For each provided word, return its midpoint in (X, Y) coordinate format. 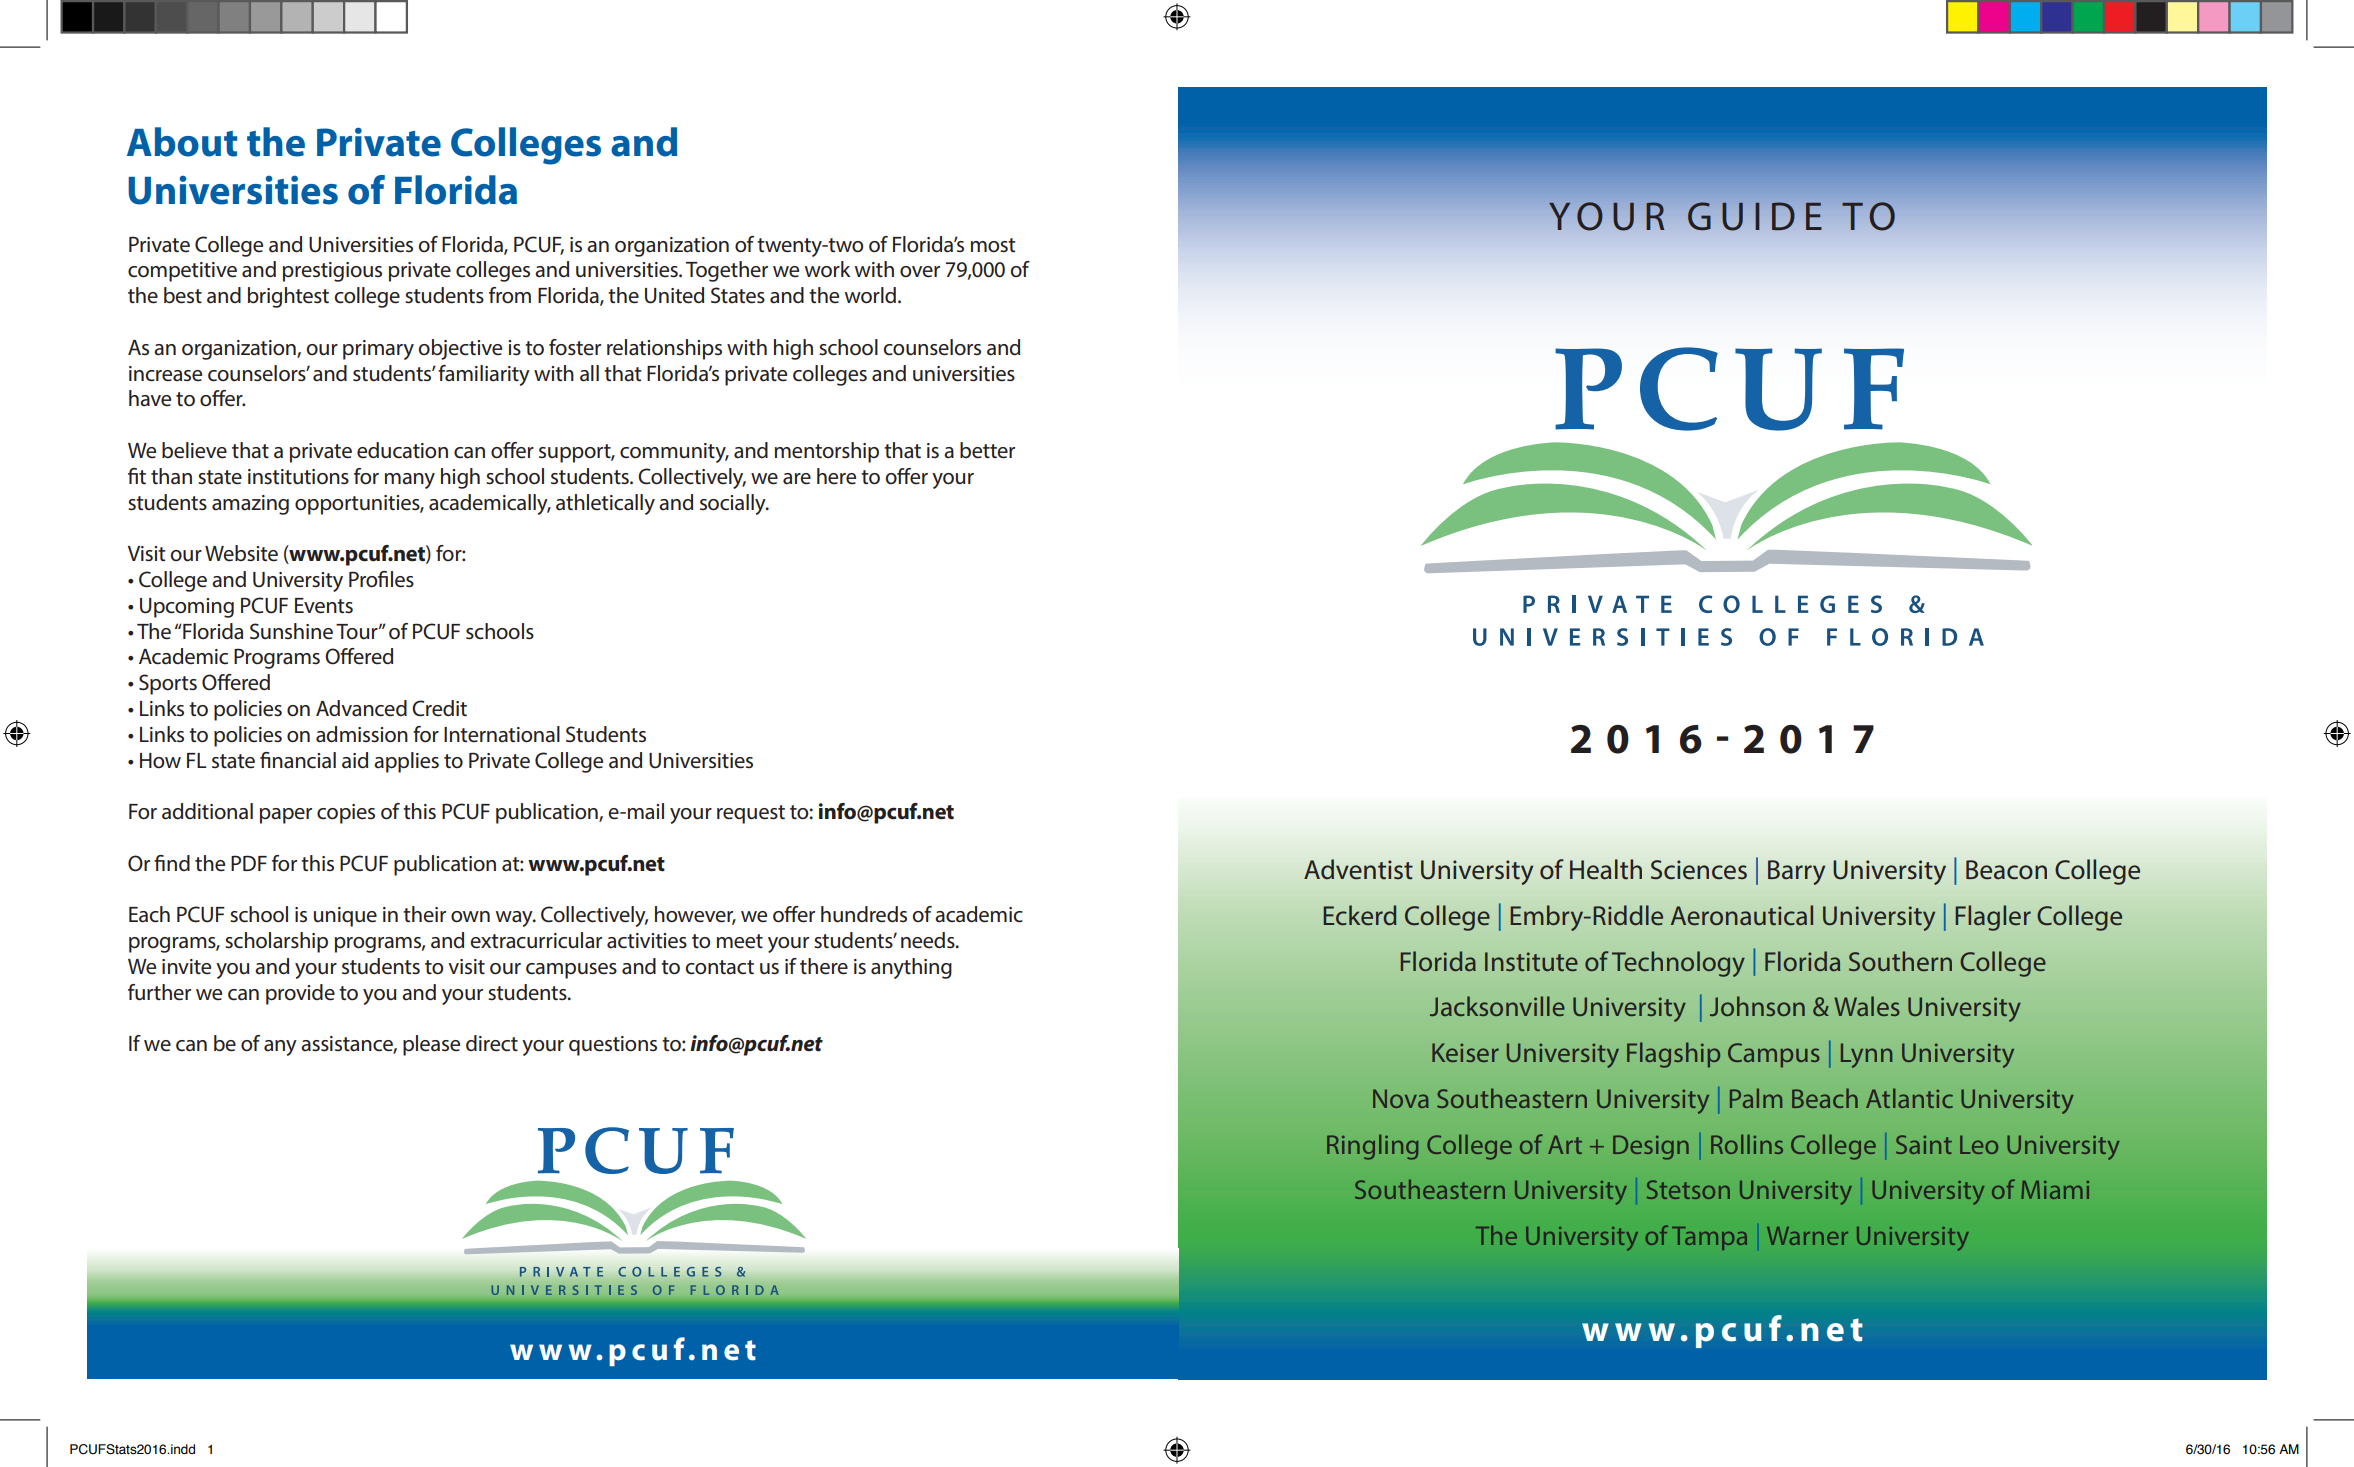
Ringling (1372, 1147)
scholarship (276, 942)
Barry (1796, 872)
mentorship (827, 452)
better (987, 450)
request (751, 814)
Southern (1900, 961)
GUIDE (1755, 216)
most (993, 245)
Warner (1807, 1236)
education (402, 450)
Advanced (361, 708)
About (182, 142)
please (431, 1045)
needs (929, 940)
